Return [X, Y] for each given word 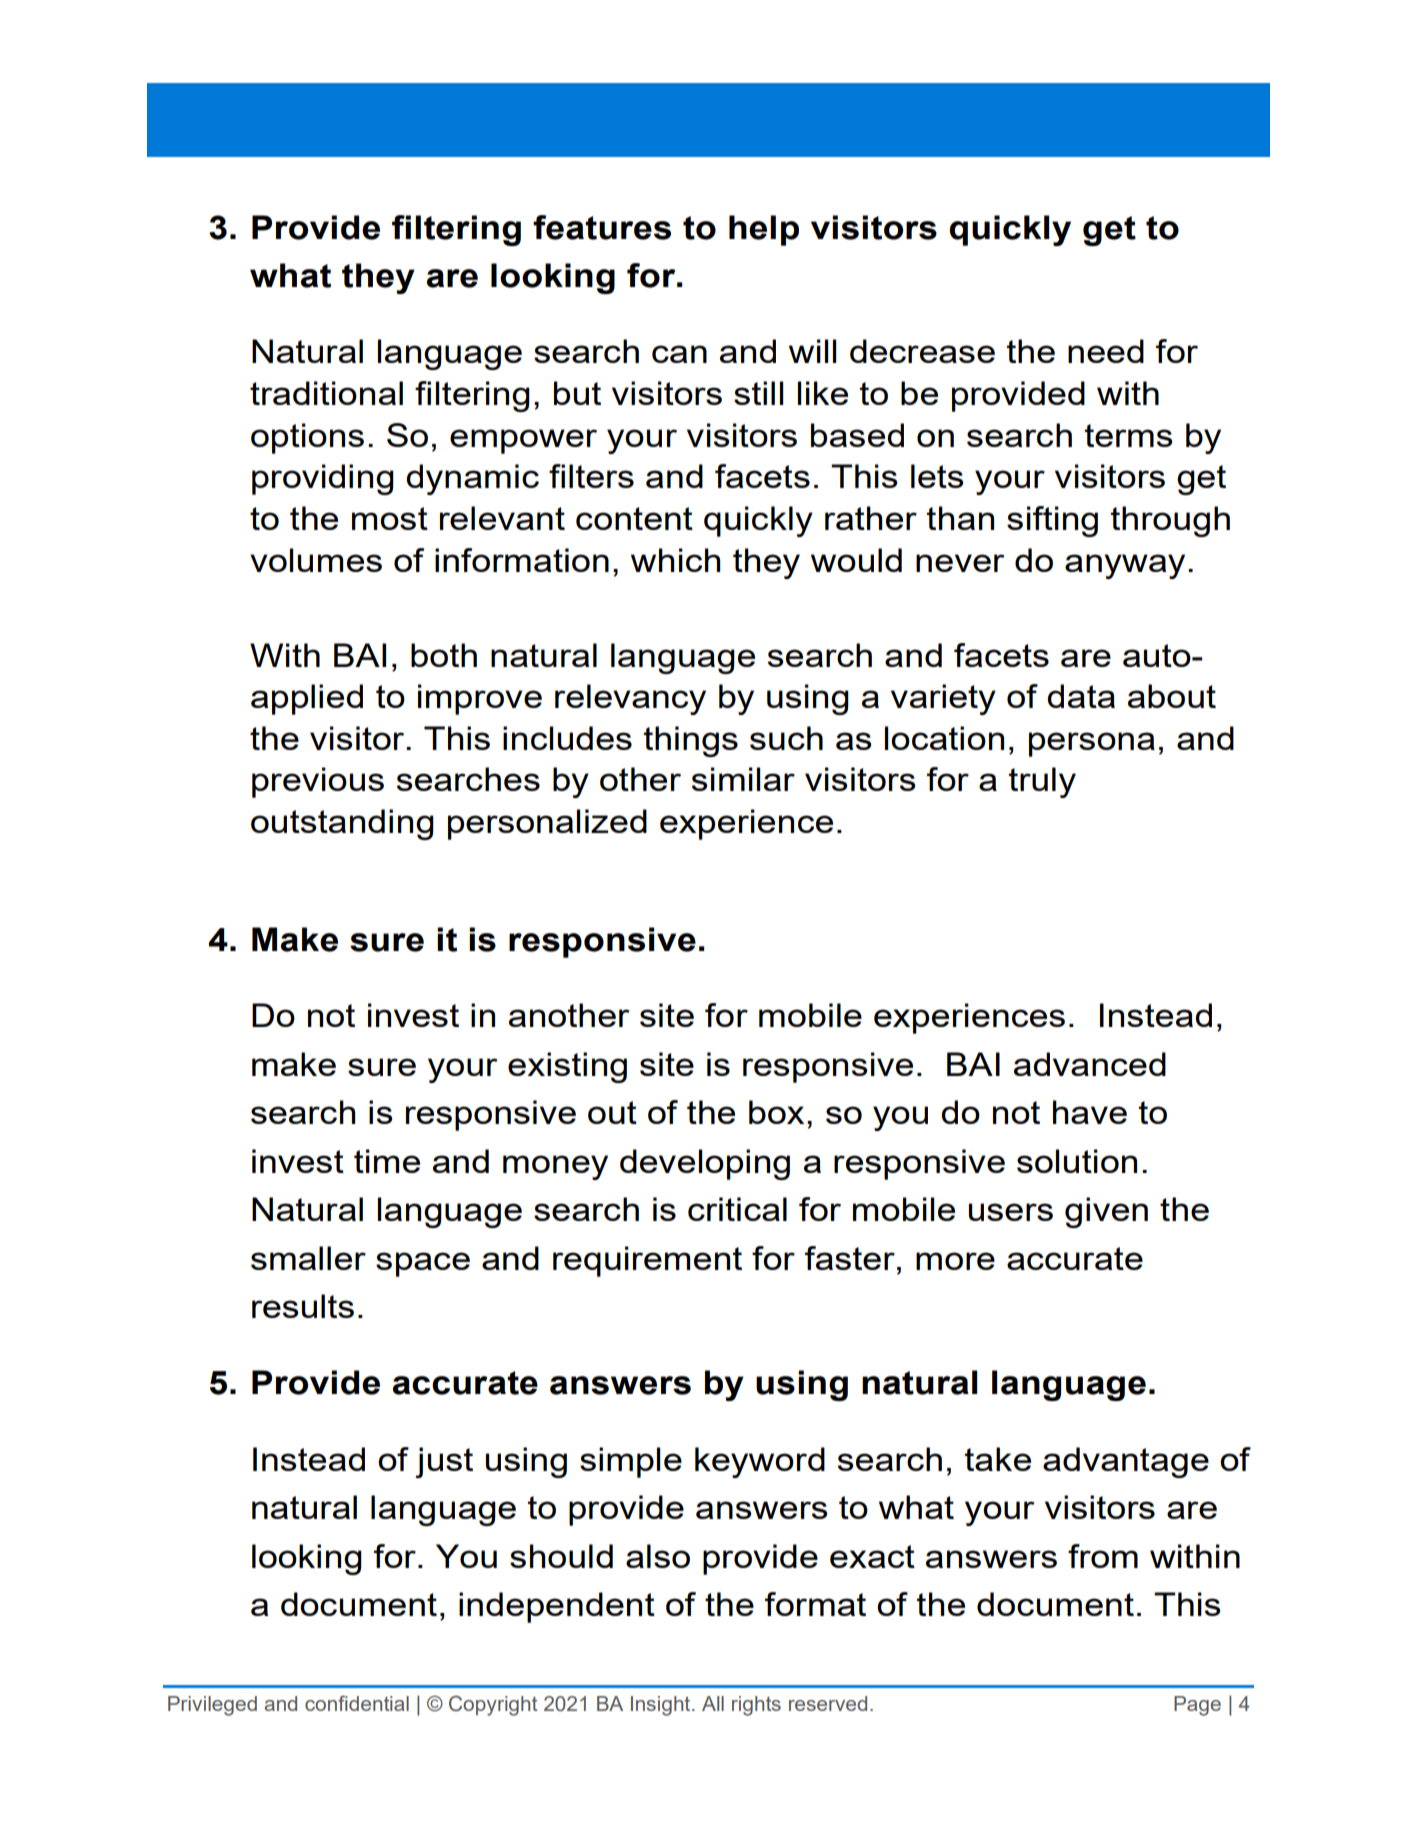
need [1106, 351]
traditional [326, 393]
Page [1197, 1706]
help [764, 230]
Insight [662, 1706]
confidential [357, 1703]
